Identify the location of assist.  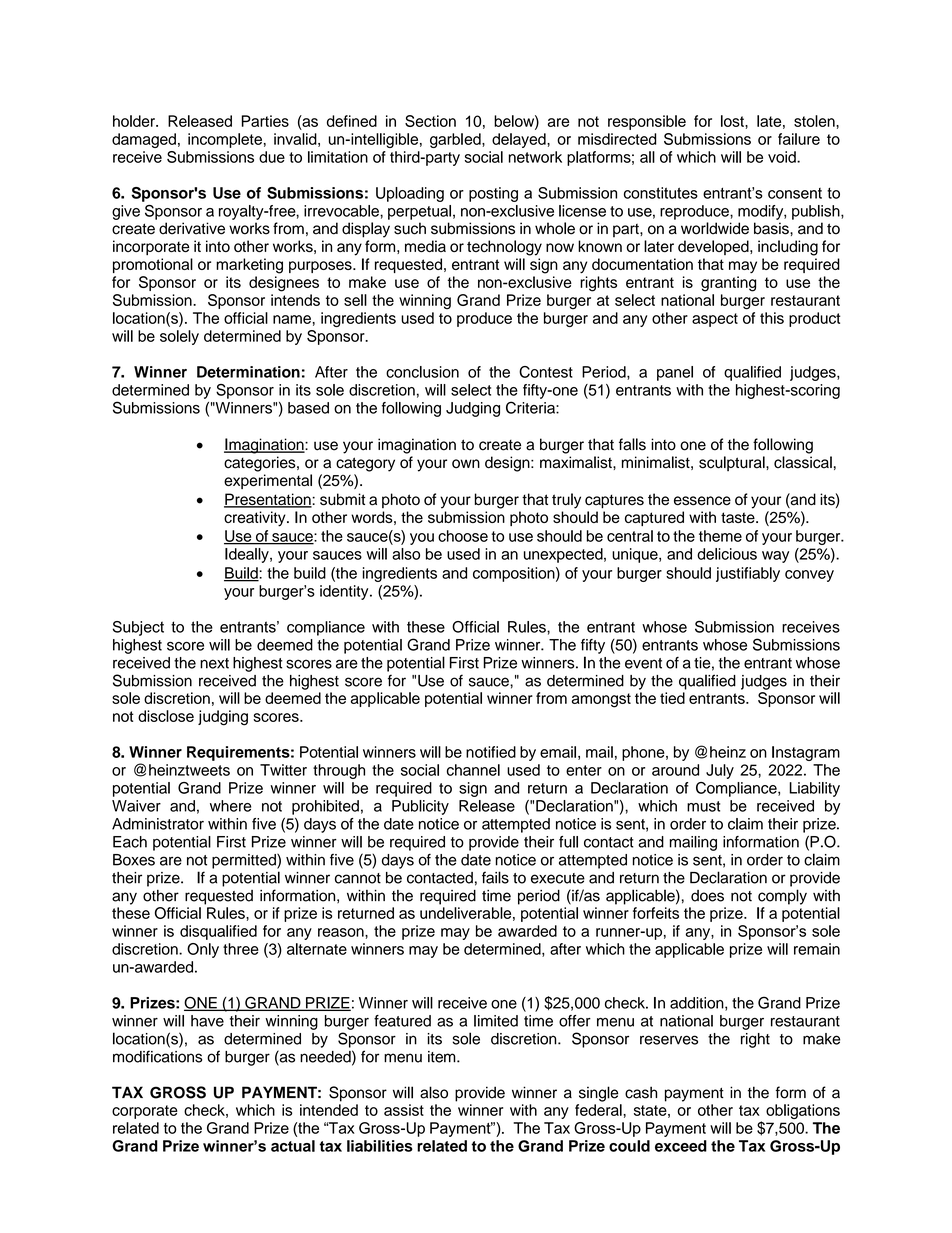
(404, 1110).
